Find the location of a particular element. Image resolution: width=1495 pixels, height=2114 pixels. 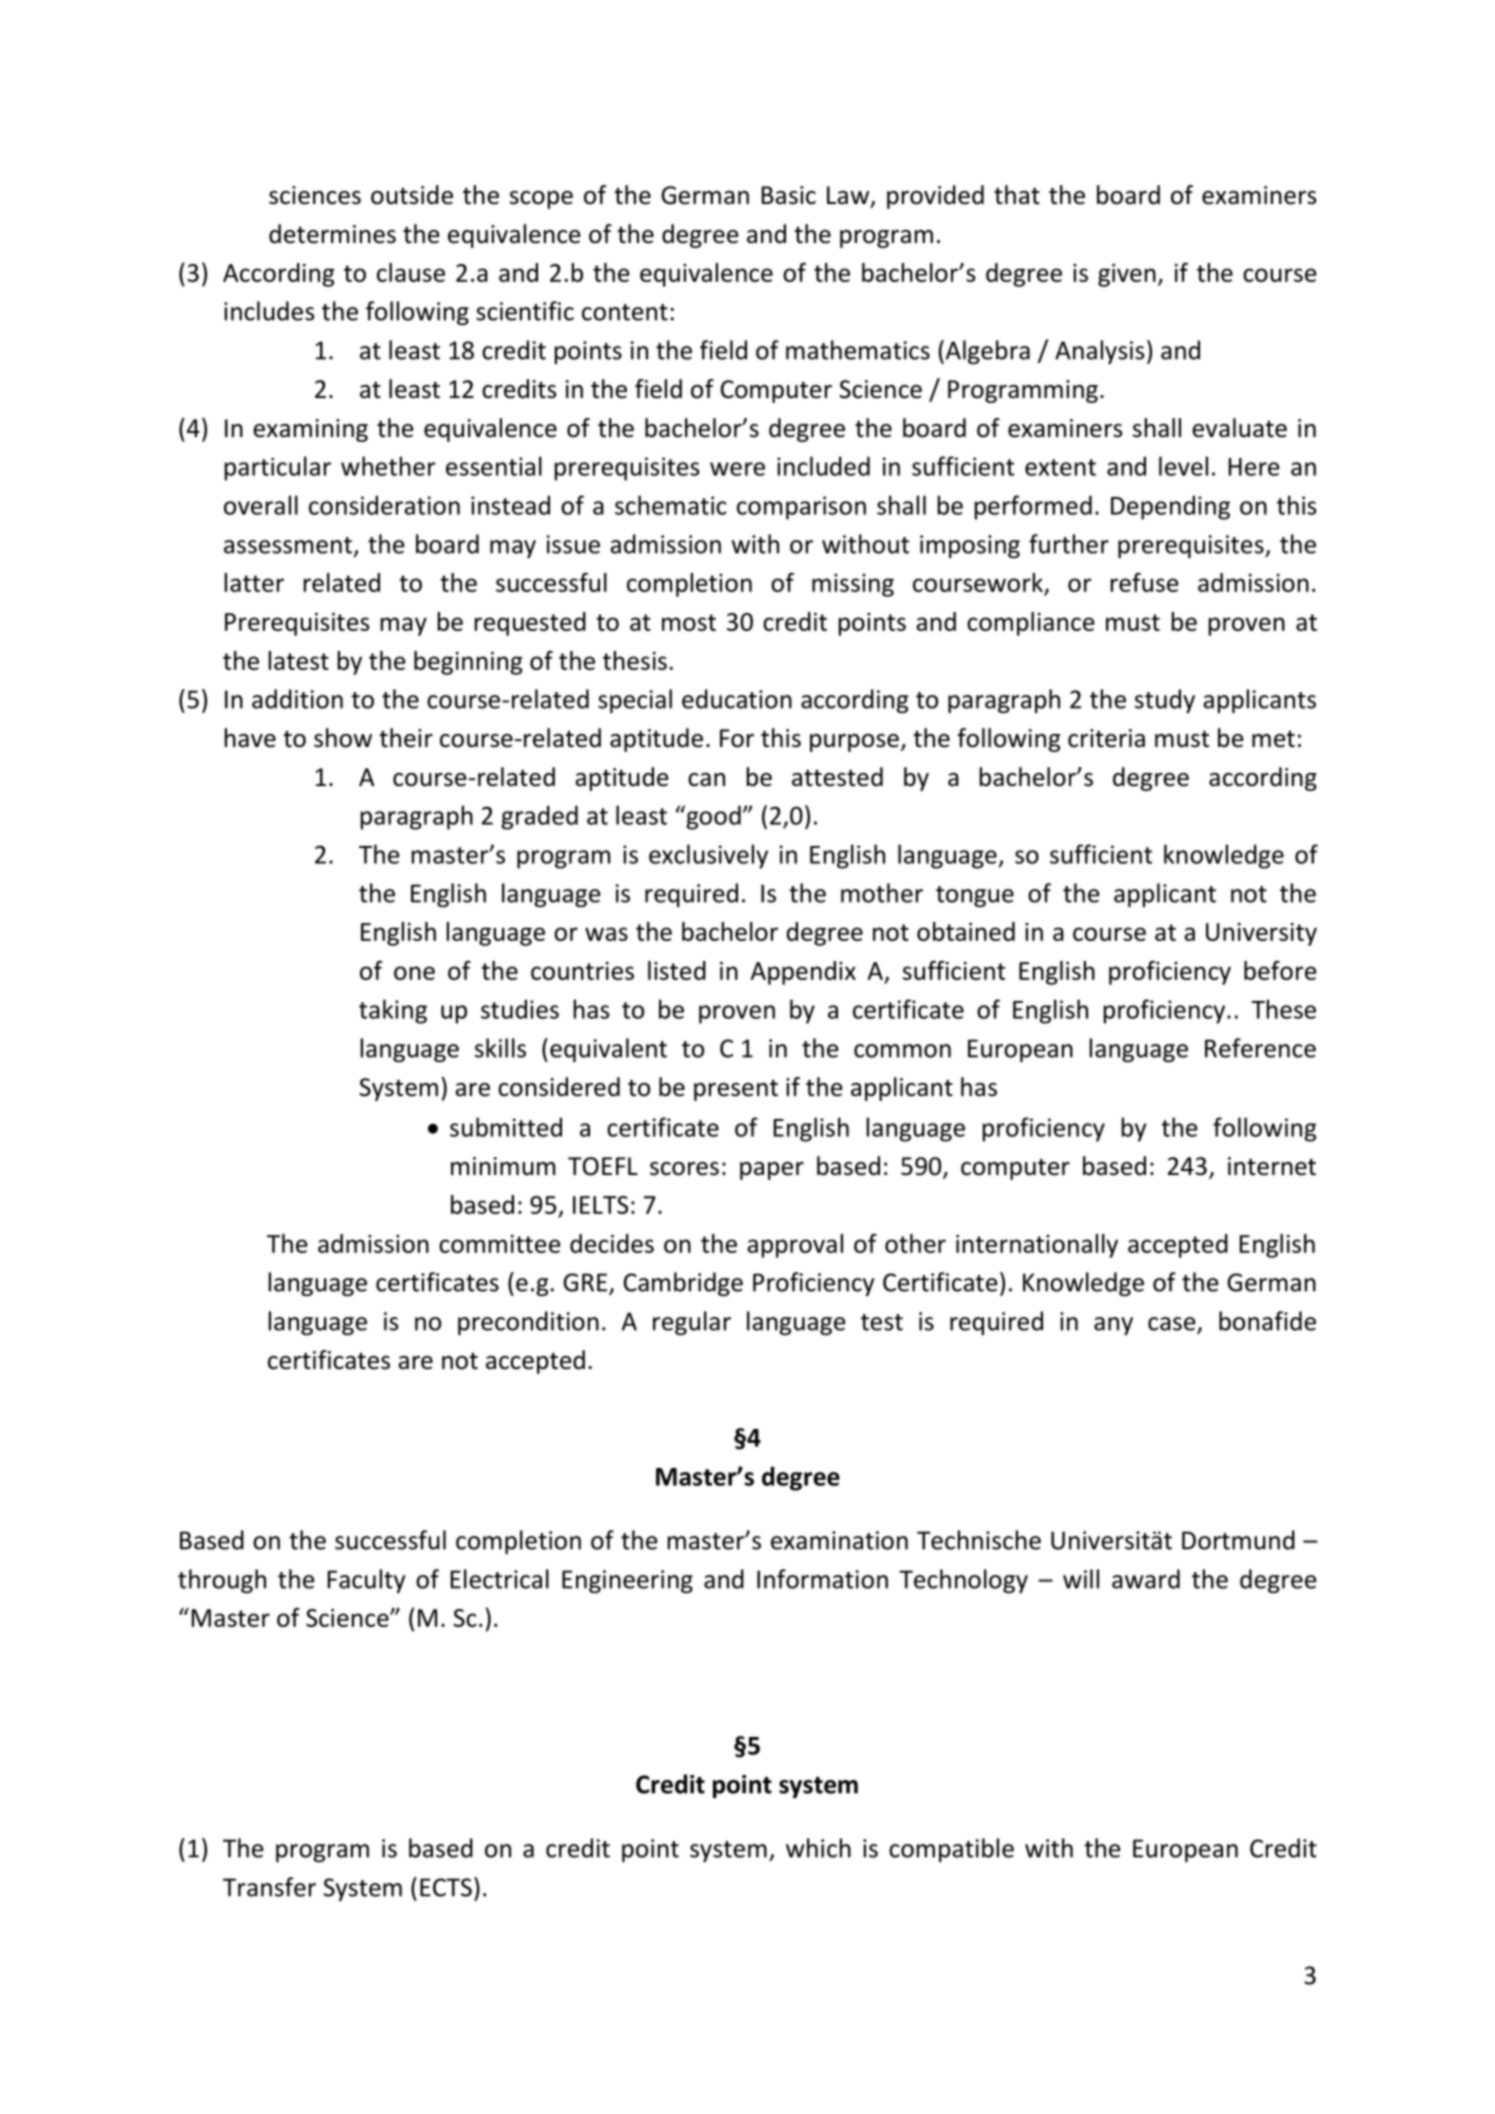

Basic is located at coordinates (789, 195).
